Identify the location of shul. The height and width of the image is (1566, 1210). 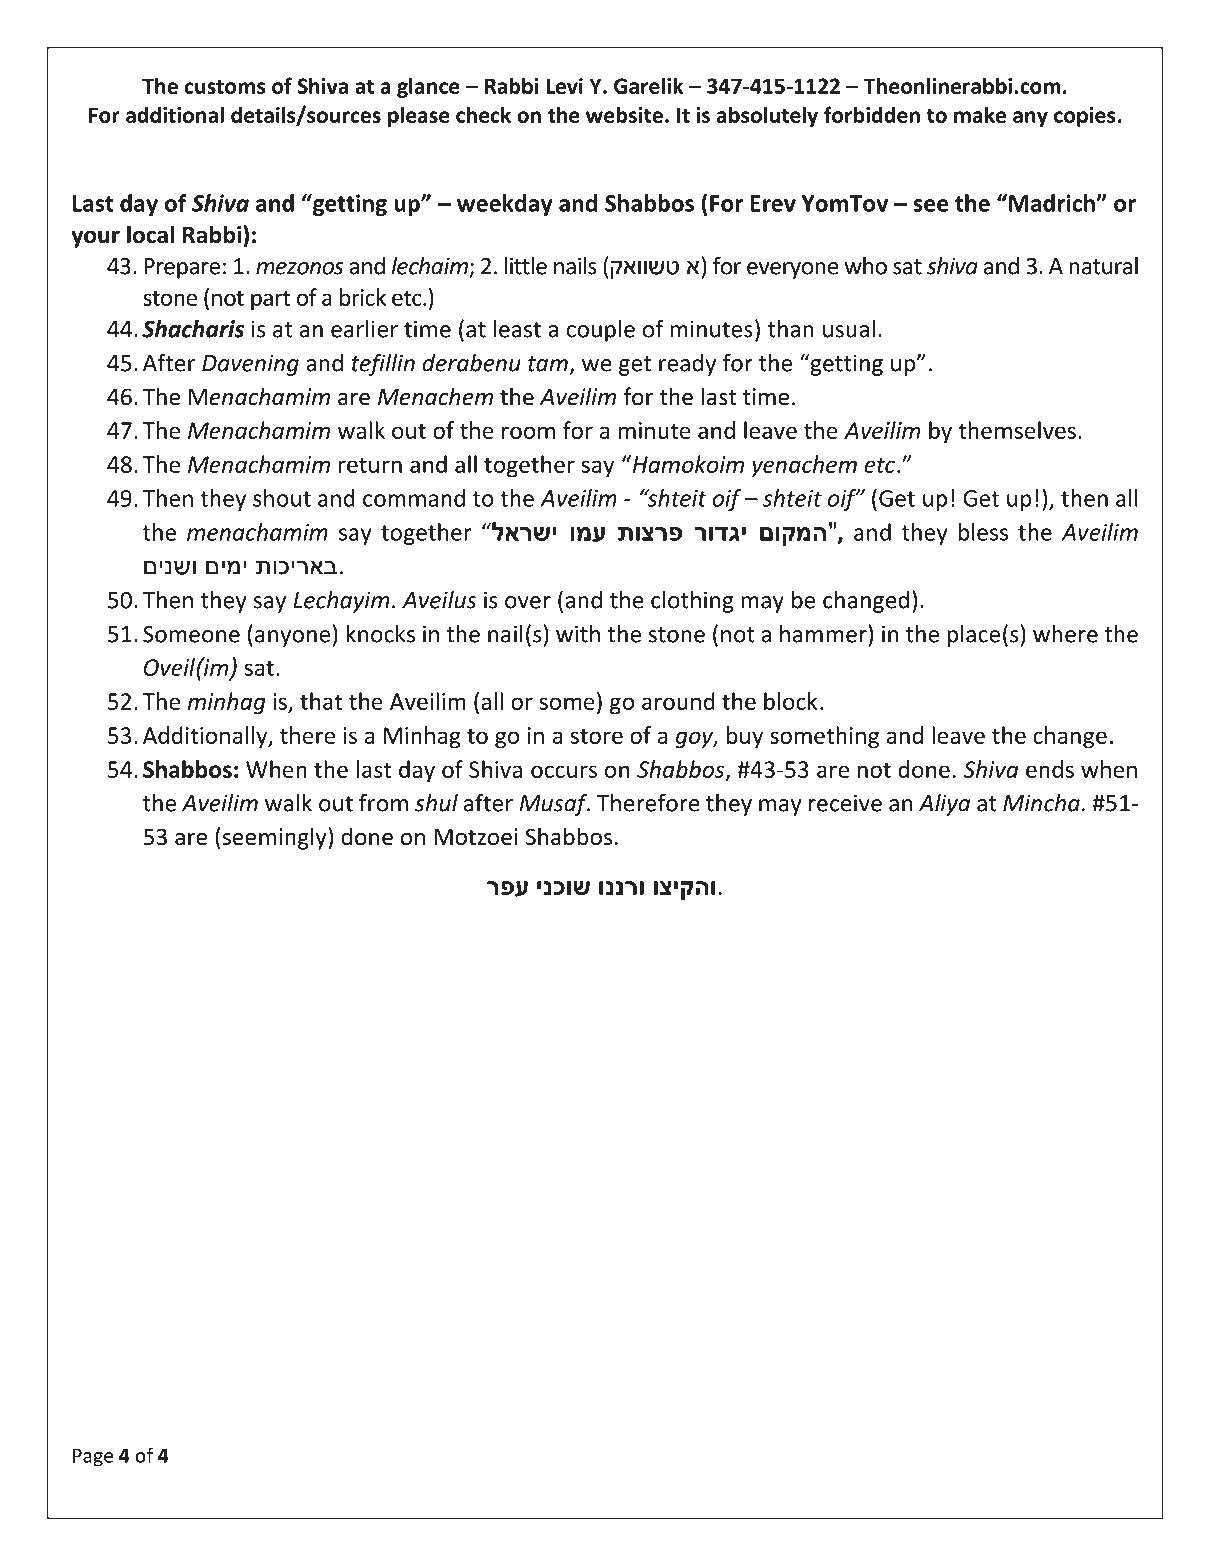
(436, 803).
